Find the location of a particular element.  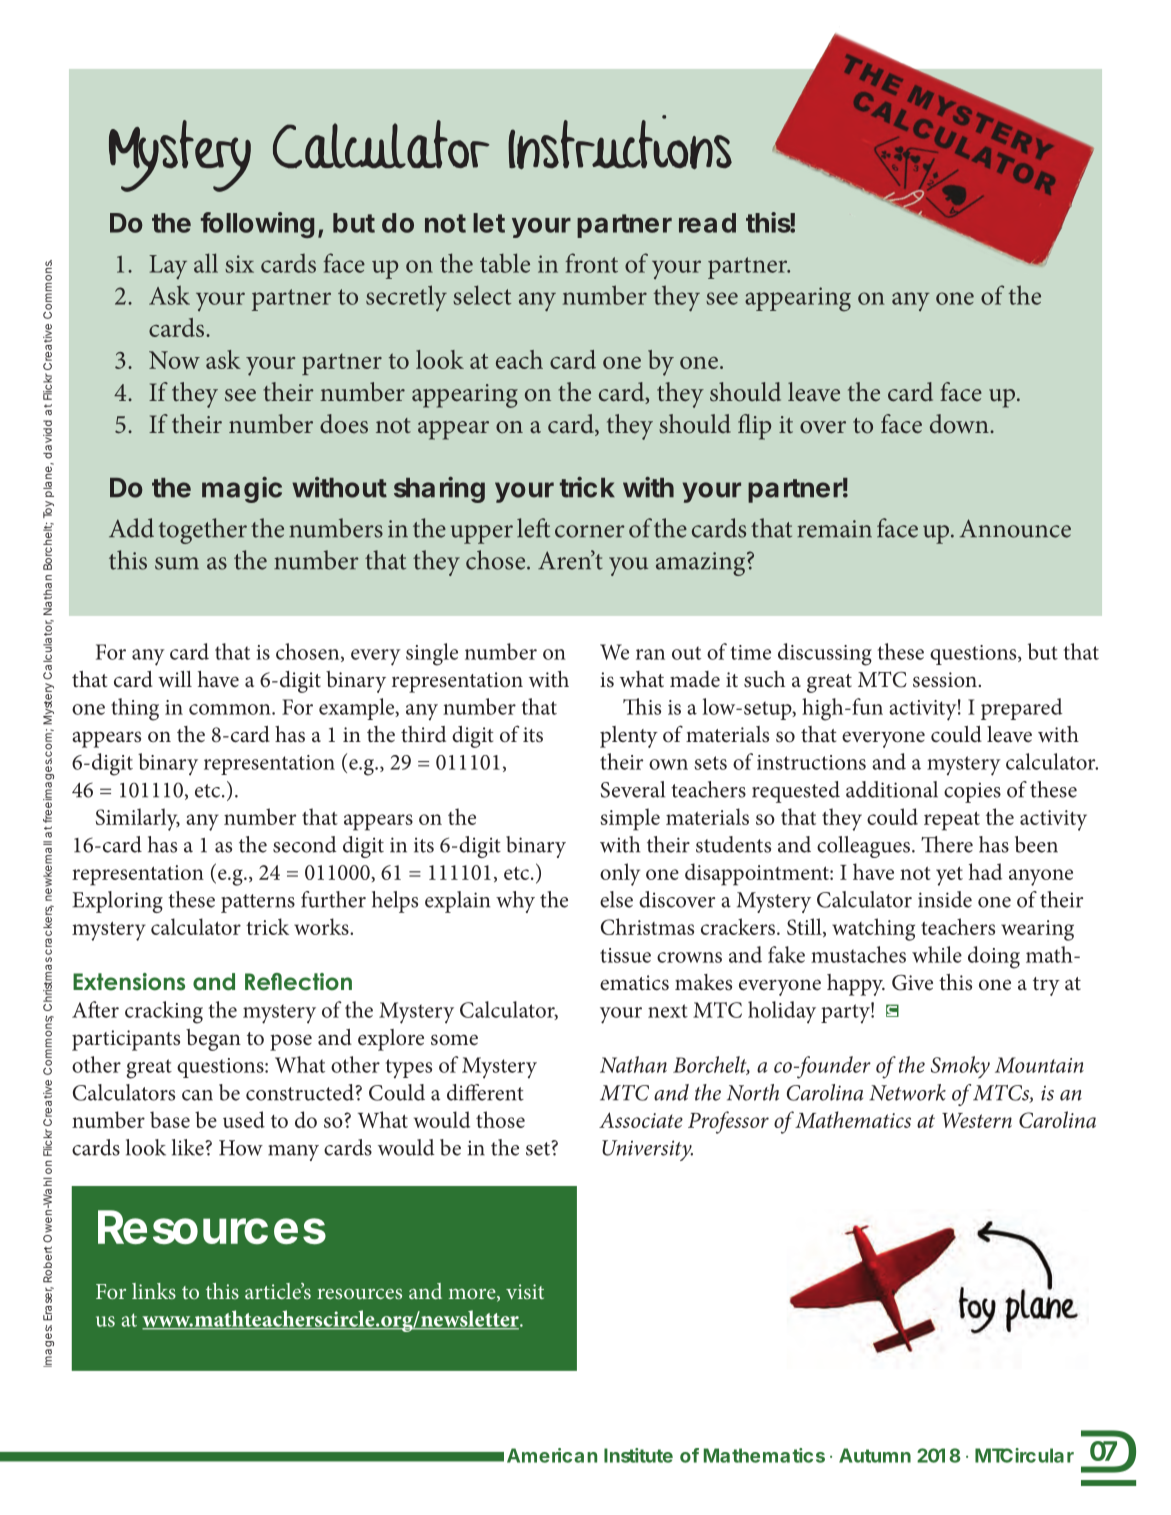

links is located at coordinates (154, 1291).
